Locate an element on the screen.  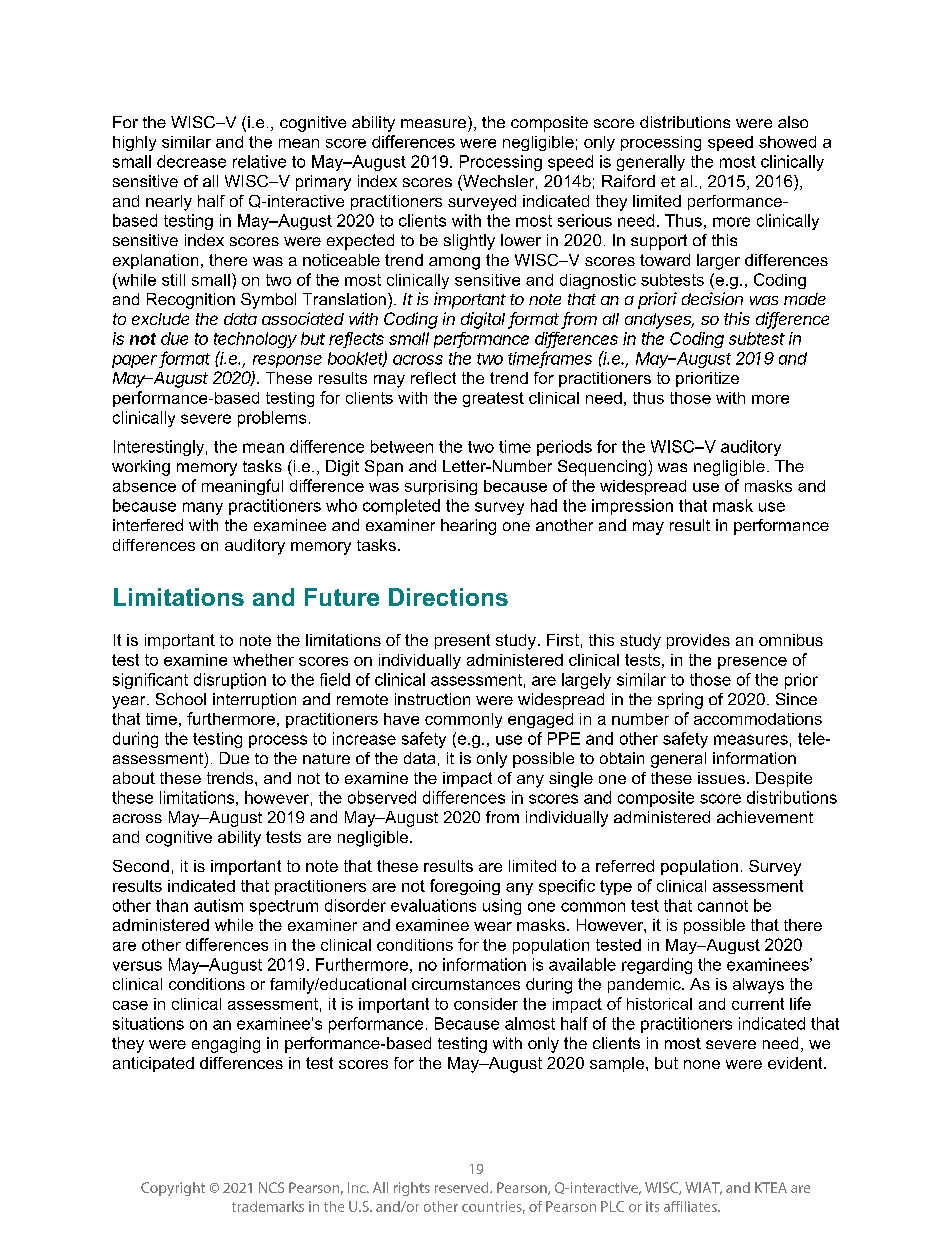
among is located at coordinates (454, 263).
